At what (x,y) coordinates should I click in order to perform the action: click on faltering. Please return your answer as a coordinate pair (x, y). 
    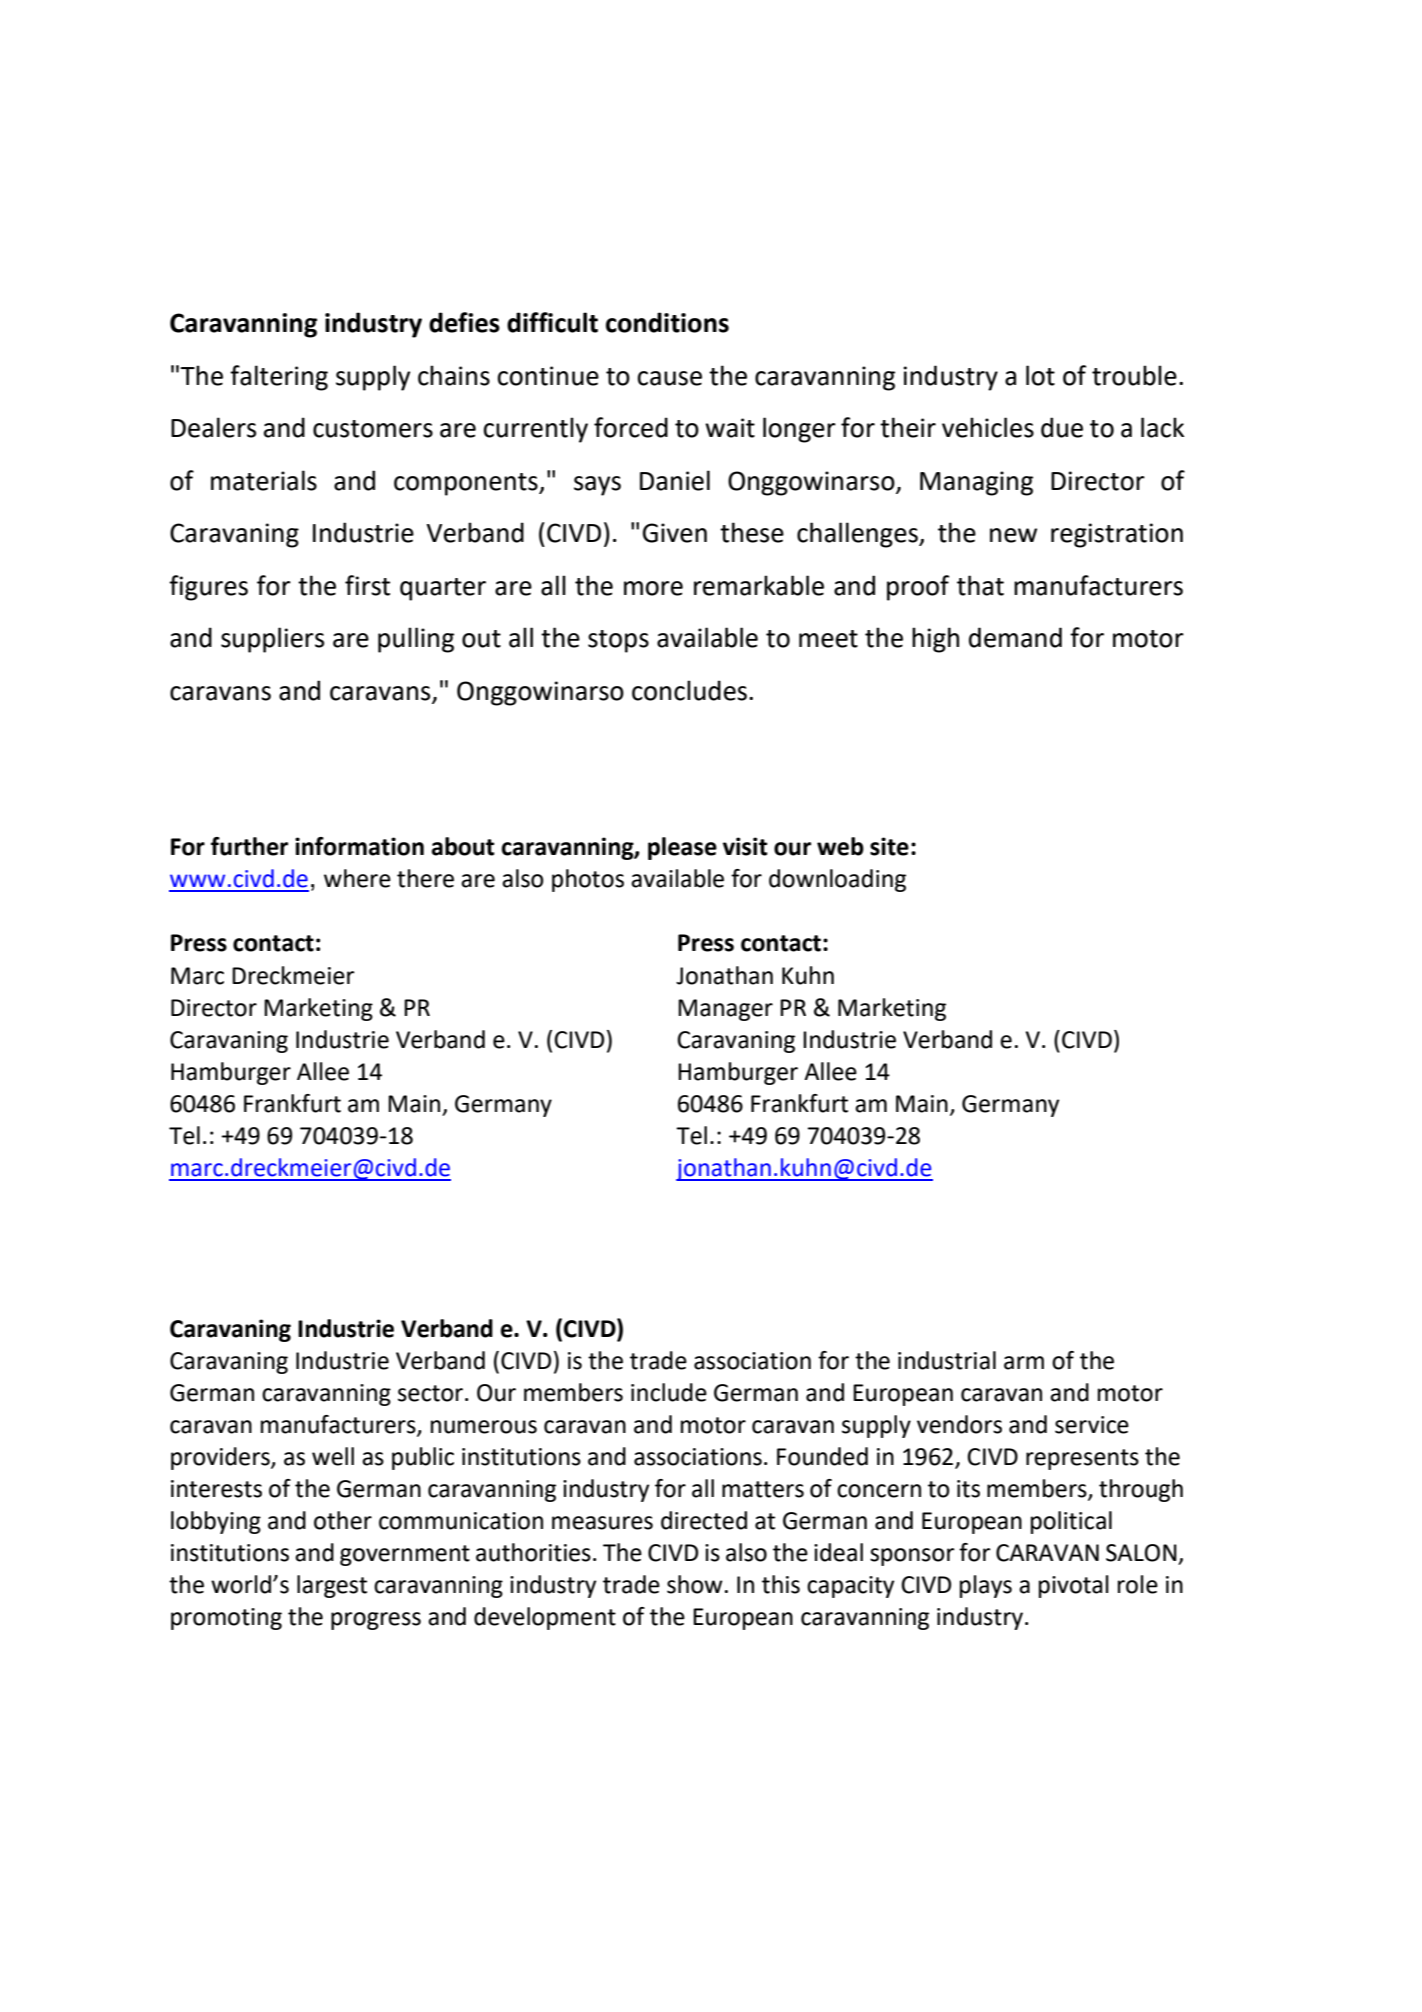
    Looking at the image, I should click on (279, 378).
